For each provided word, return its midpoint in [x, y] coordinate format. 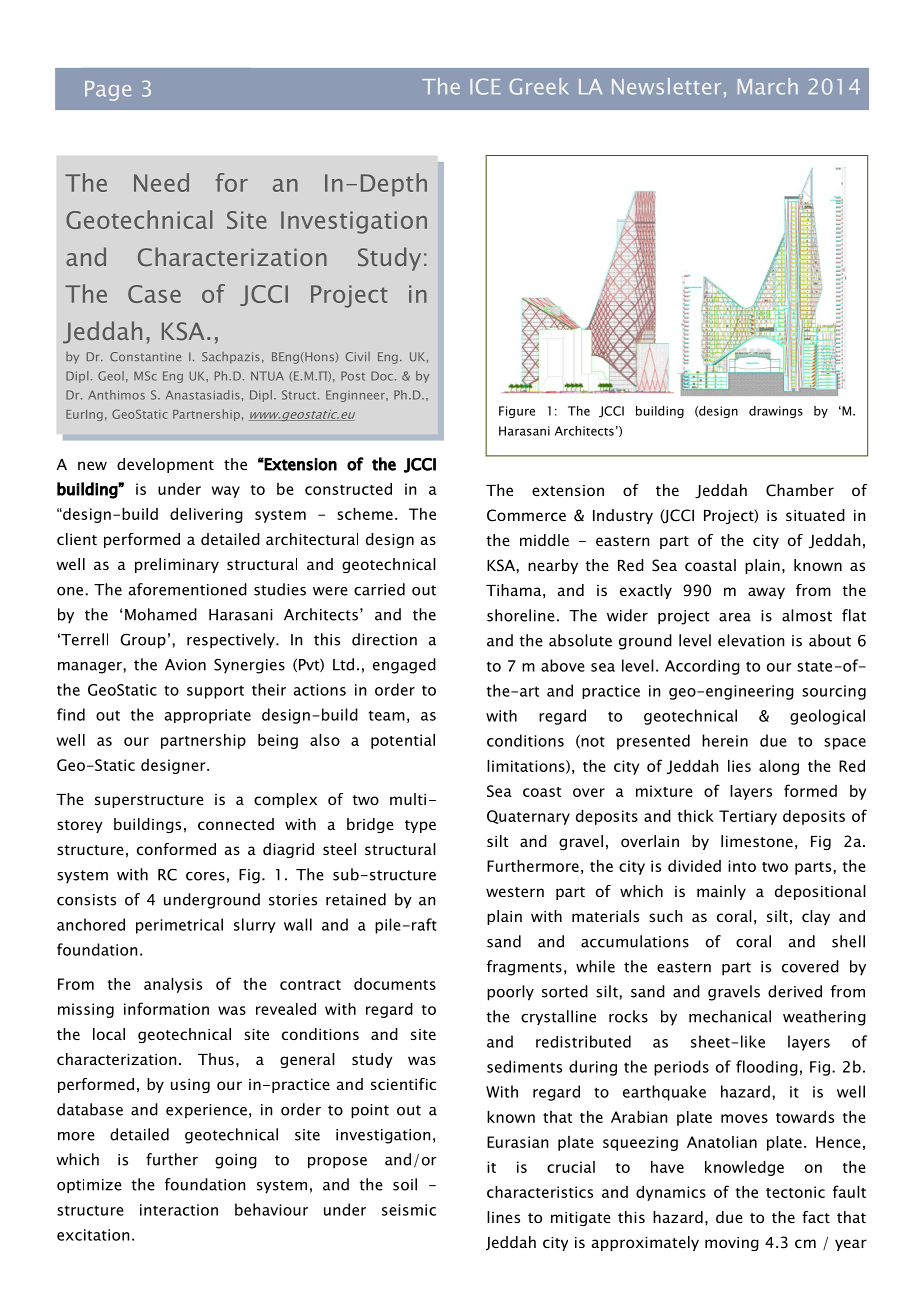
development [165, 465]
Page [108, 91]
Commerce [526, 515]
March [768, 86]
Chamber [800, 490]
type [420, 826]
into [742, 866]
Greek [539, 86]
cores [205, 876]
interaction [179, 1210]
